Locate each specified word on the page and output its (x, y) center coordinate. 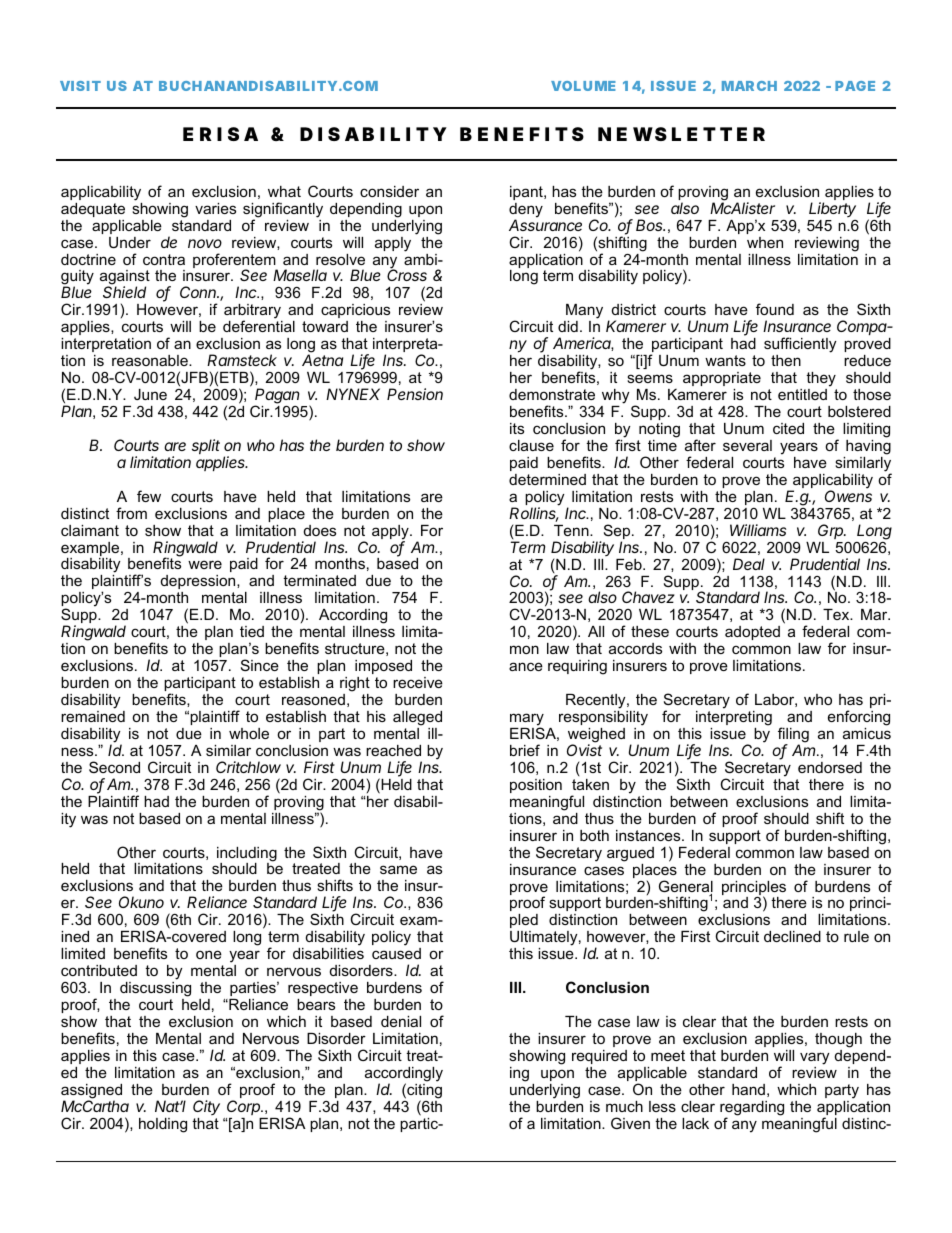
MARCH (749, 86)
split (206, 446)
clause (531, 445)
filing (793, 736)
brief (525, 750)
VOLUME (583, 86)
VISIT (80, 86)
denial (401, 1021)
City (206, 1107)
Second (114, 767)
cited (788, 428)
